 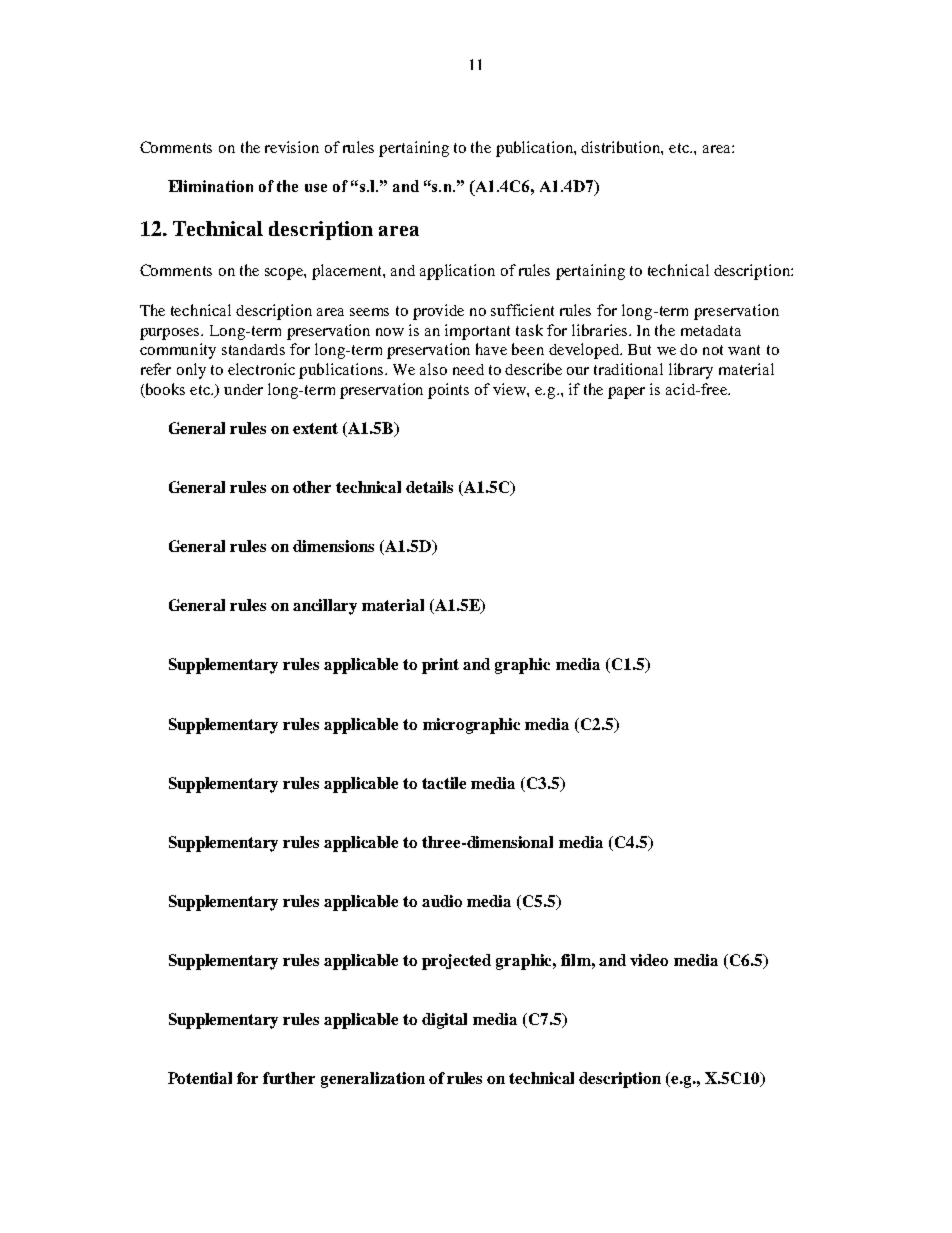 What do you see at coordinates (429, 487) in the document?
I see `details` at bounding box center [429, 487].
